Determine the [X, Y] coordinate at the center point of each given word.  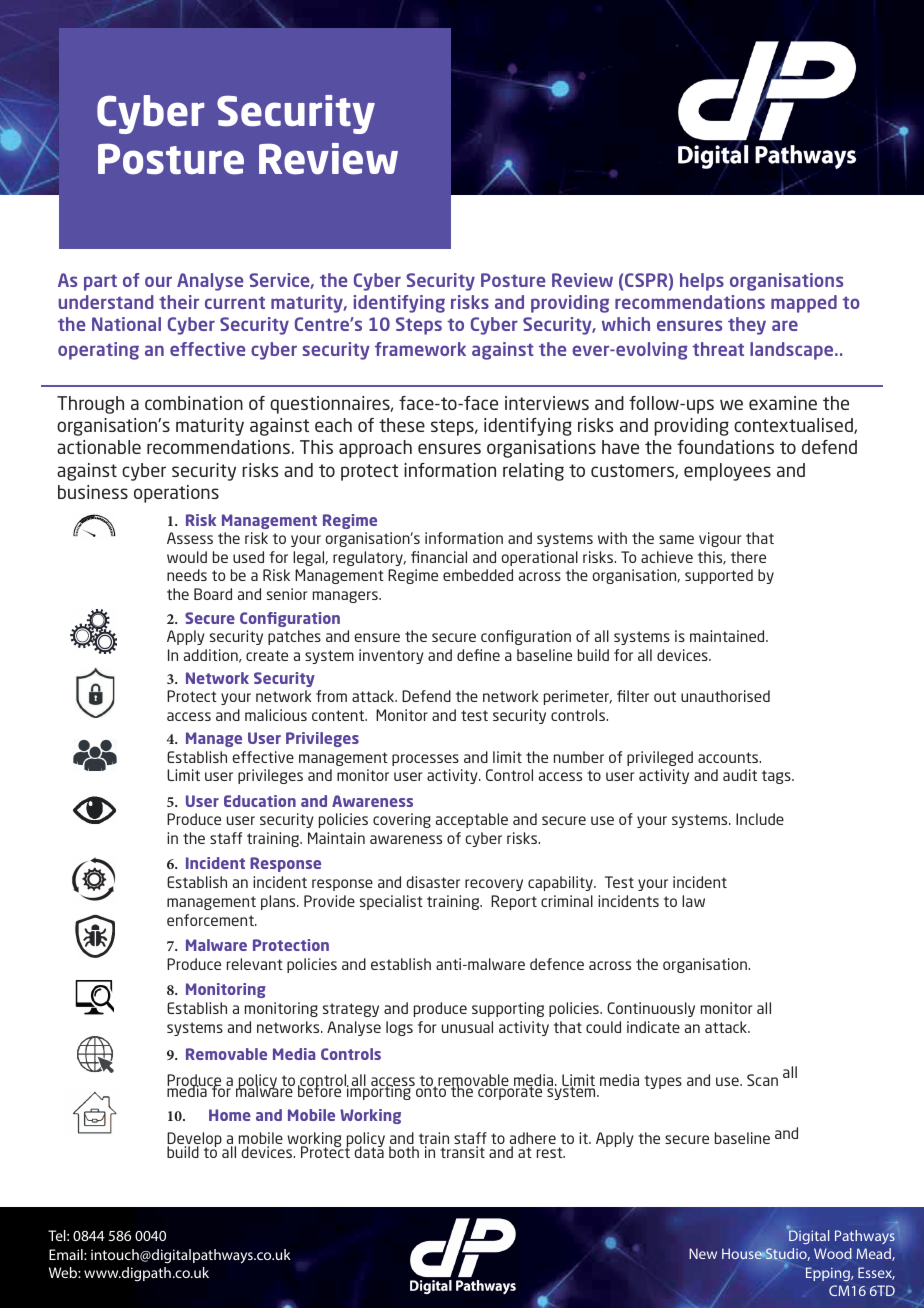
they [747, 326]
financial [439, 557]
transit [462, 1152]
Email [67, 1254]
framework [420, 349]
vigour [720, 539]
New [703, 1253]
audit [740, 775]
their [179, 302]
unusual [467, 1027]
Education [260, 801]
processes [425, 760]
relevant [255, 964]
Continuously [651, 1009]
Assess [190, 538]
